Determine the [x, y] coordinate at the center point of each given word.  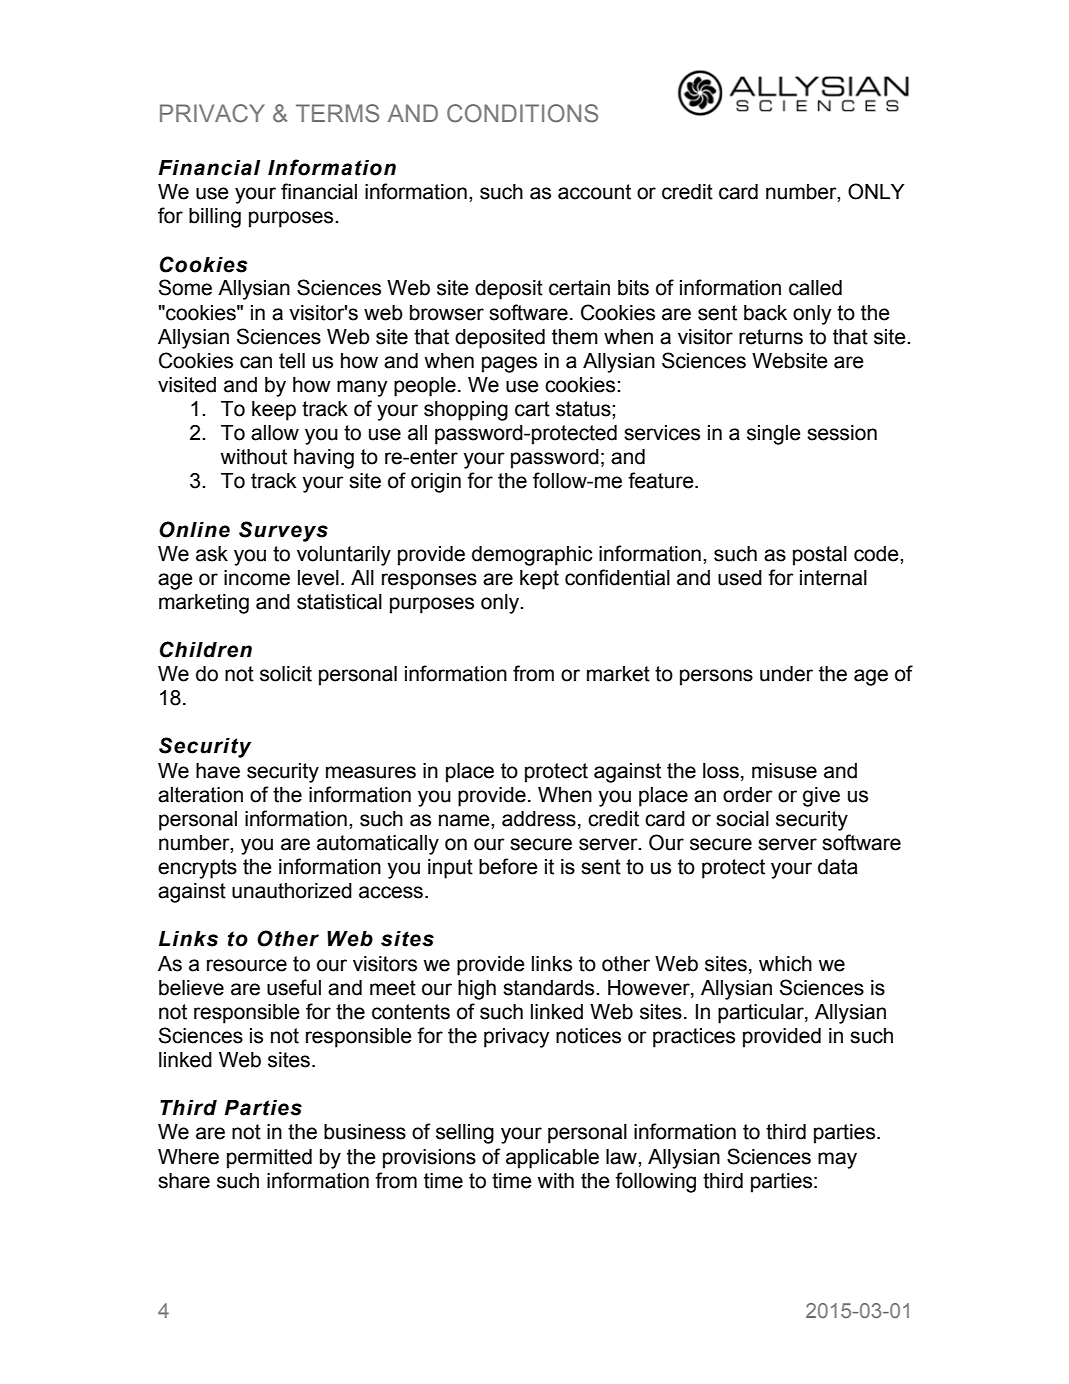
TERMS [337, 113]
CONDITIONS [522, 113]
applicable [552, 1159]
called [815, 288]
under [786, 674]
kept [539, 580]
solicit [286, 674]
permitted [269, 1159]
